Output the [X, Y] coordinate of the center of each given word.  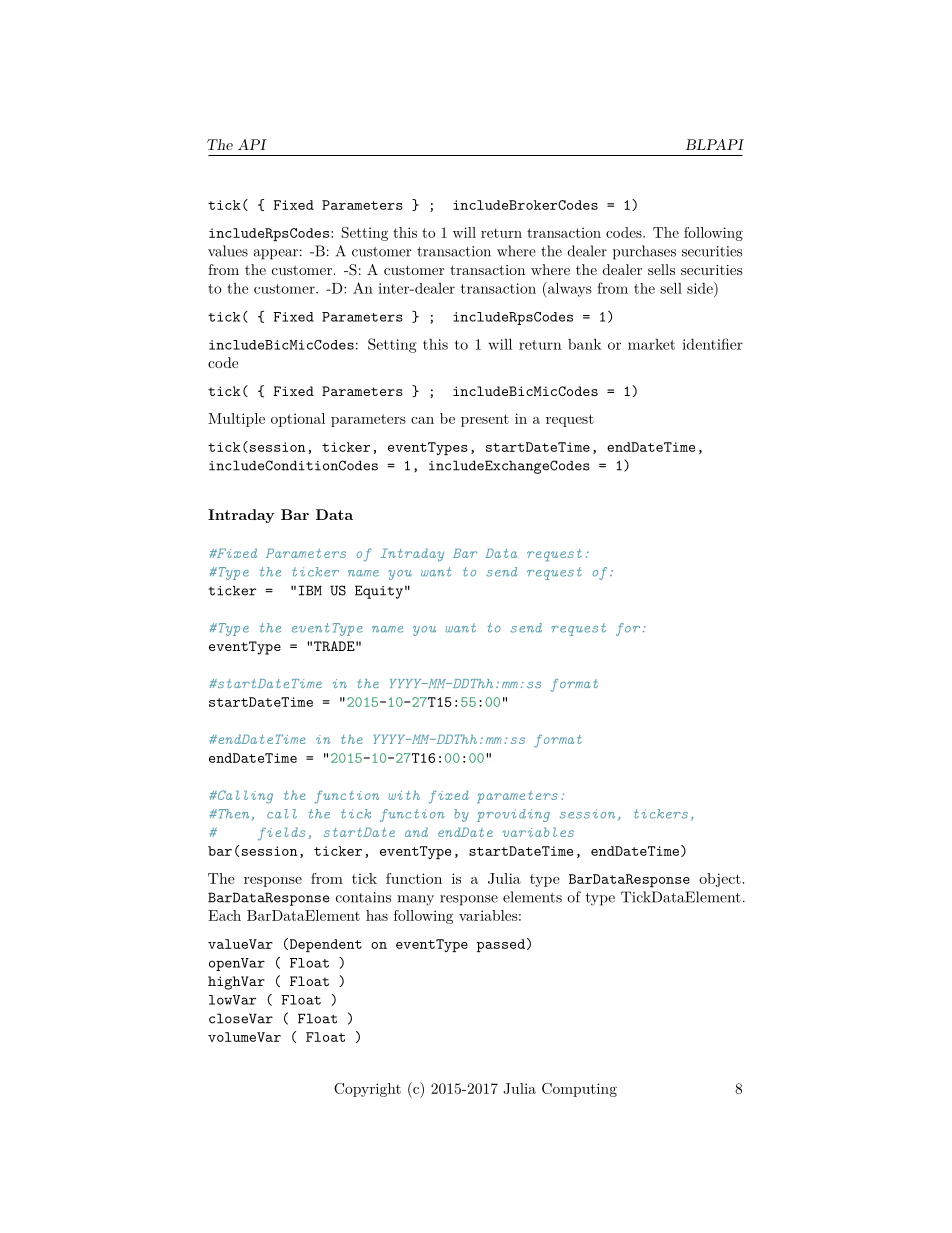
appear [276, 254]
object [720, 880]
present [485, 420]
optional [298, 420]
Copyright [367, 1090]
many [415, 900]
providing [513, 815]
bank [584, 344]
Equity [379, 592]
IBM [310, 590]
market [651, 344]
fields [281, 834]
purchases [644, 252]
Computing [579, 1090]
